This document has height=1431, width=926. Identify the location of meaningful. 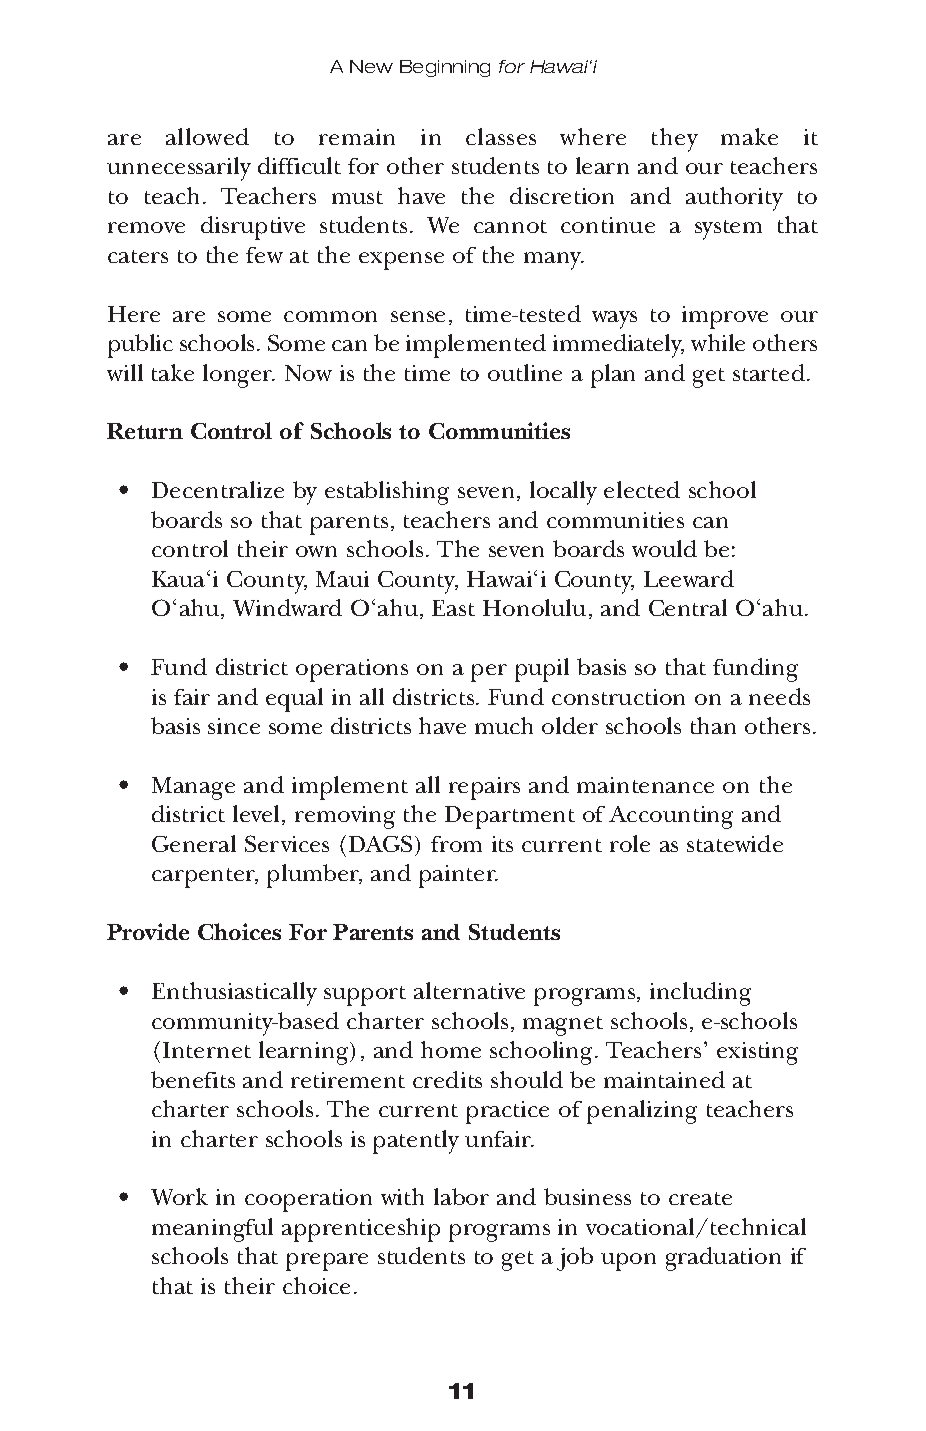
(212, 1230).
